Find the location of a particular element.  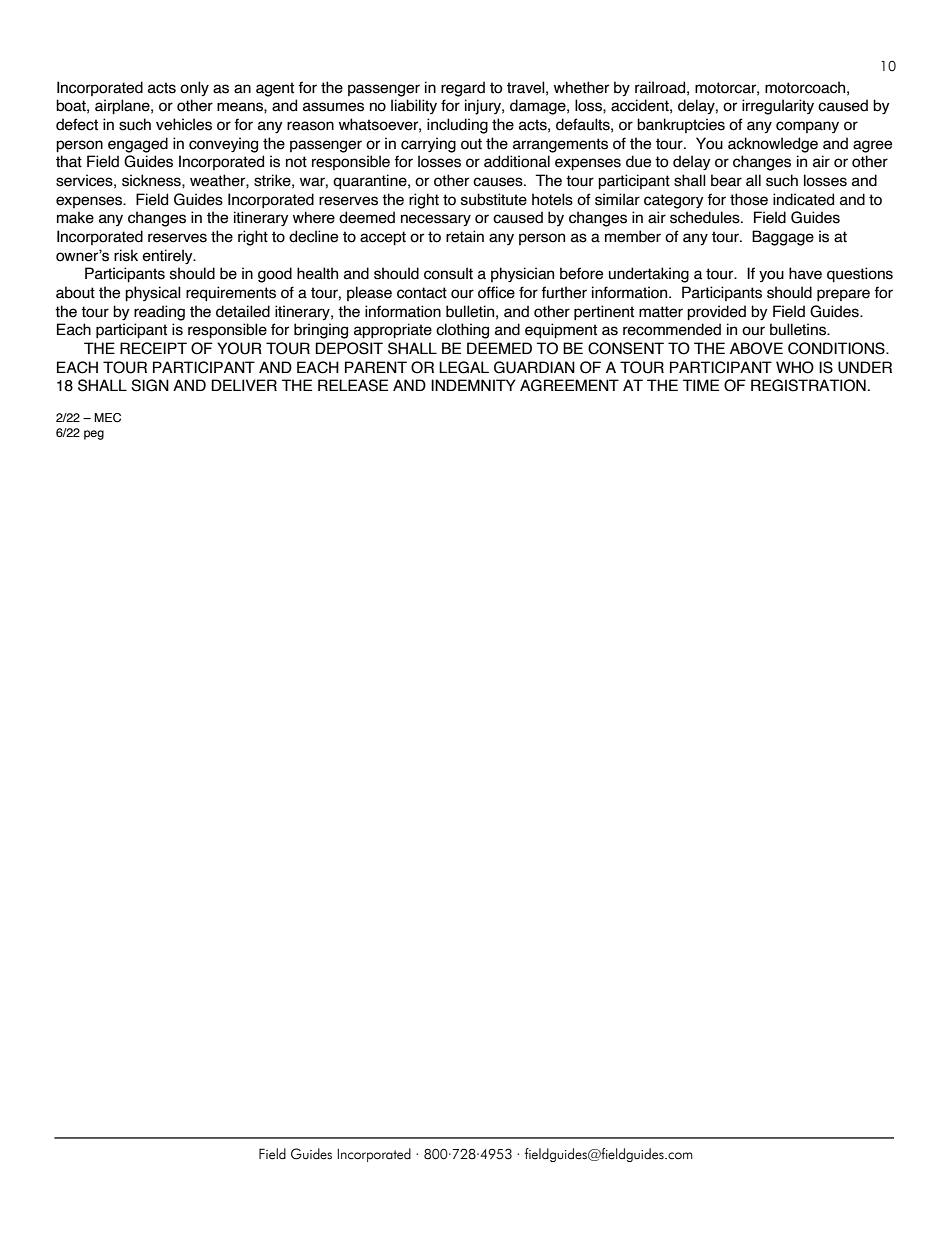

INDEMNITY is located at coordinates (473, 385).
